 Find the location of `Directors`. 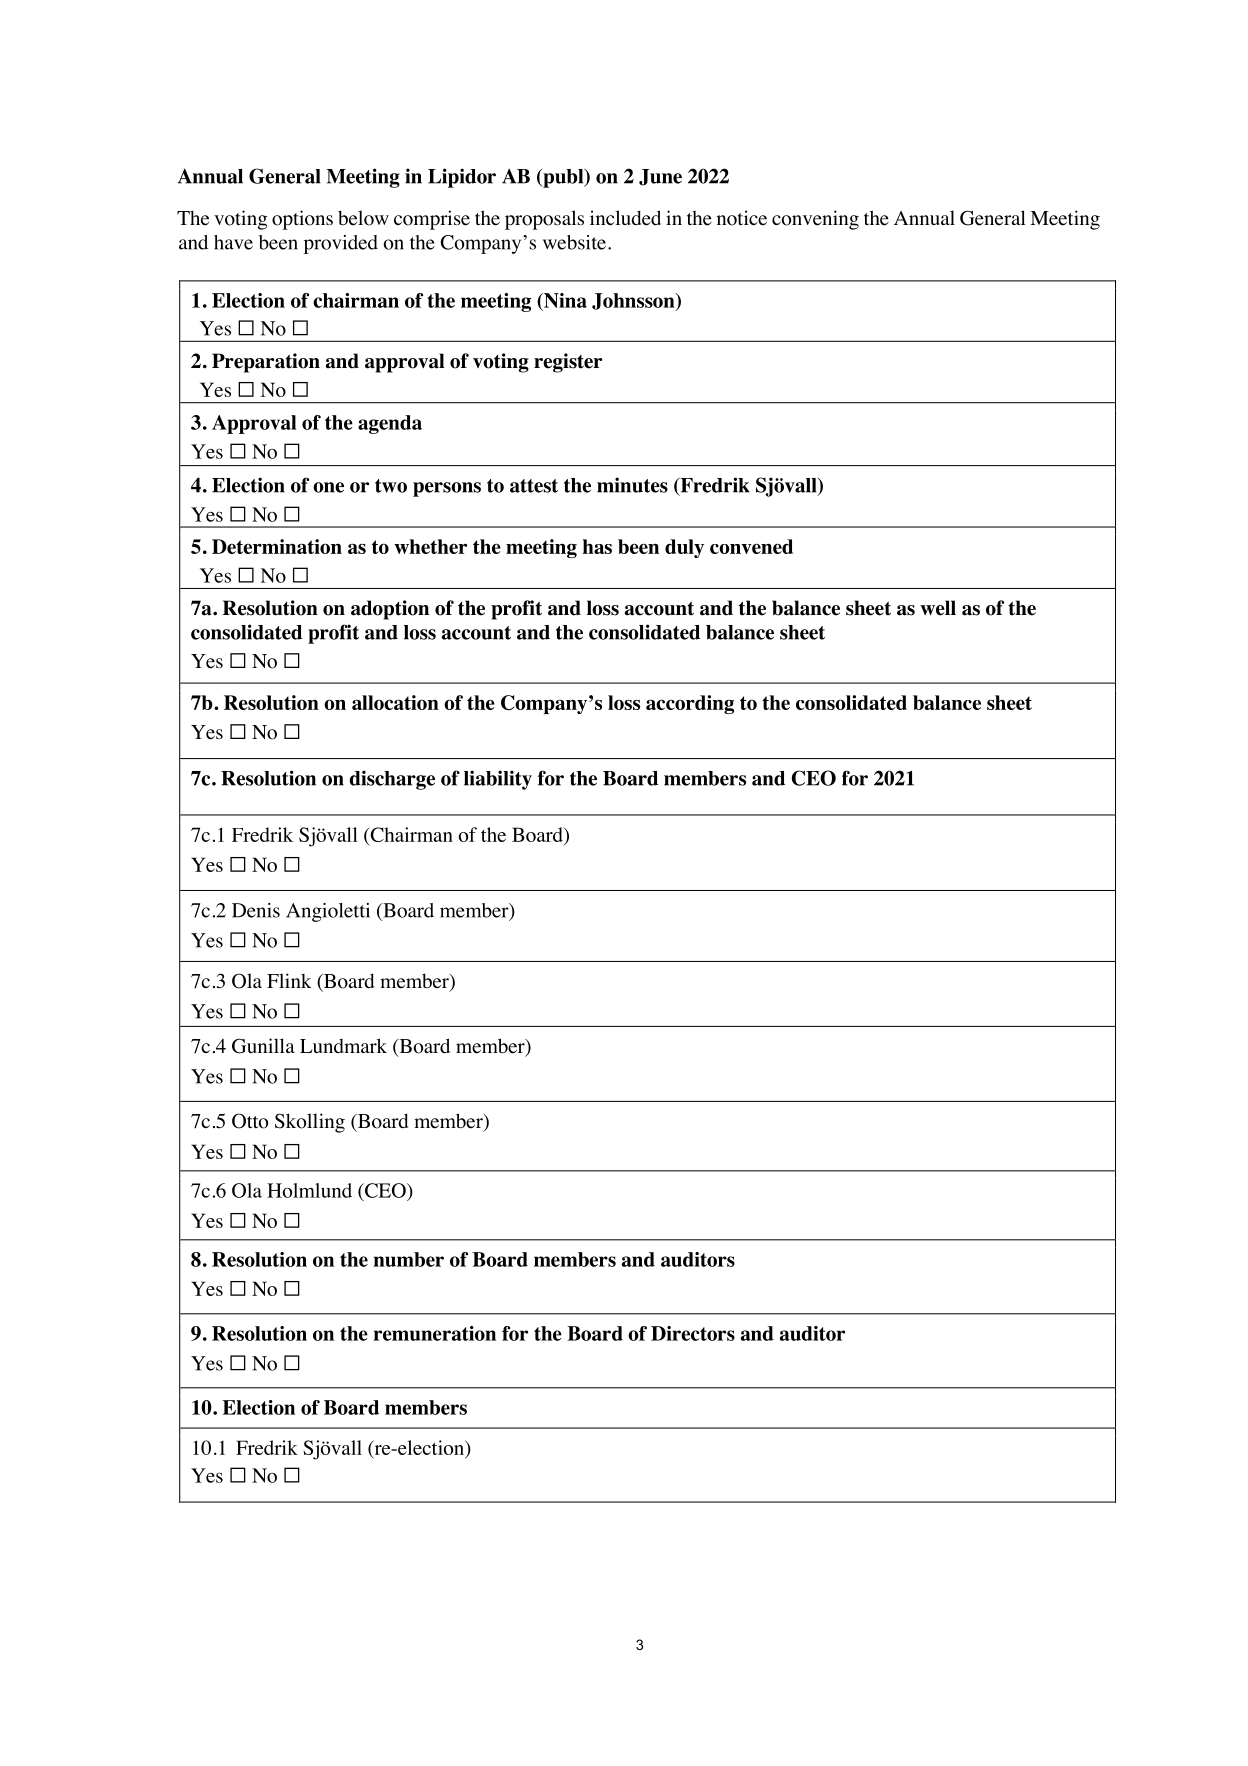

Directors is located at coordinates (693, 1333).
